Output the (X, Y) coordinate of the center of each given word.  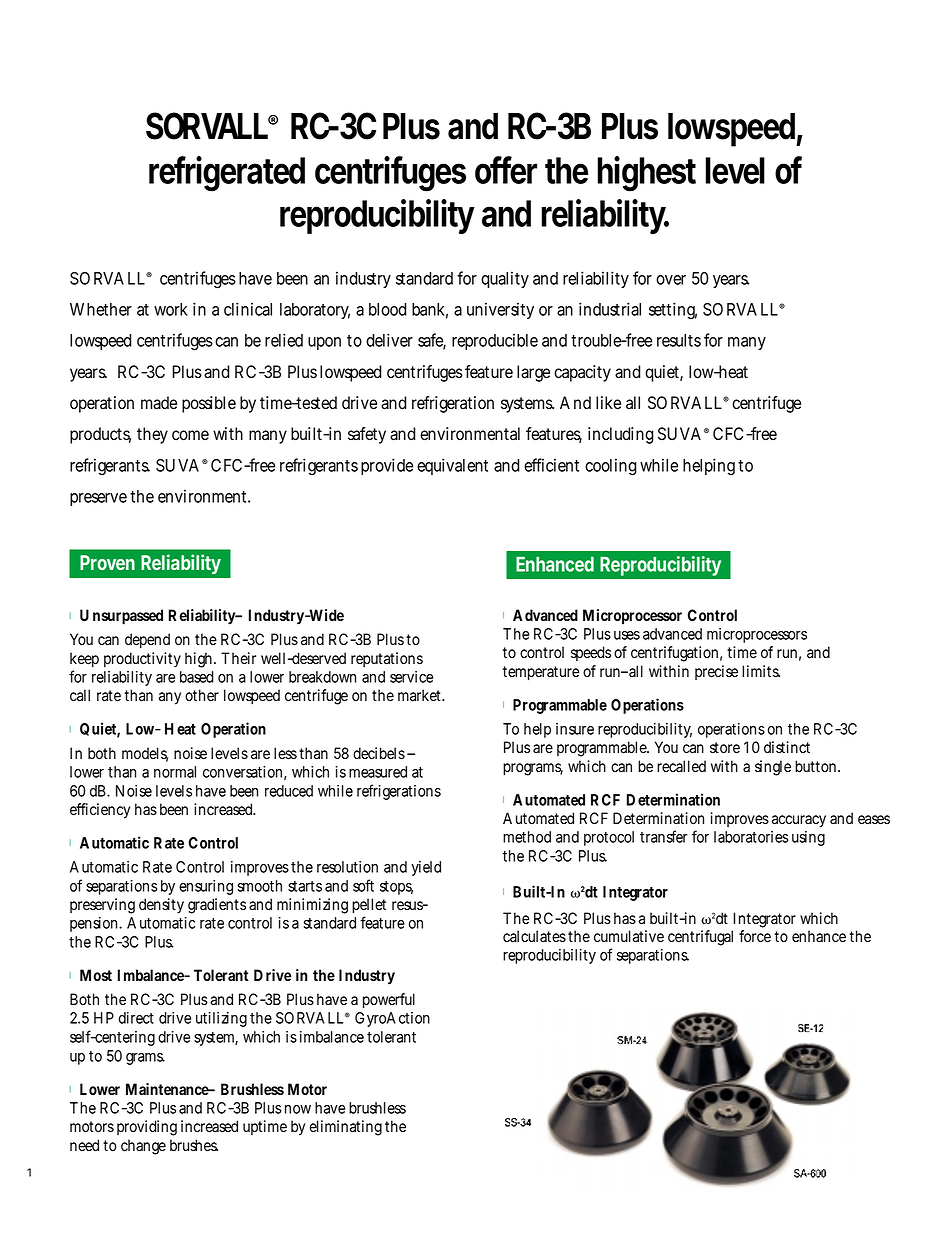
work (171, 309)
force (755, 936)
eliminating (346, 1128)
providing (147, 1128)
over (671, 280)
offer (506, 170)
